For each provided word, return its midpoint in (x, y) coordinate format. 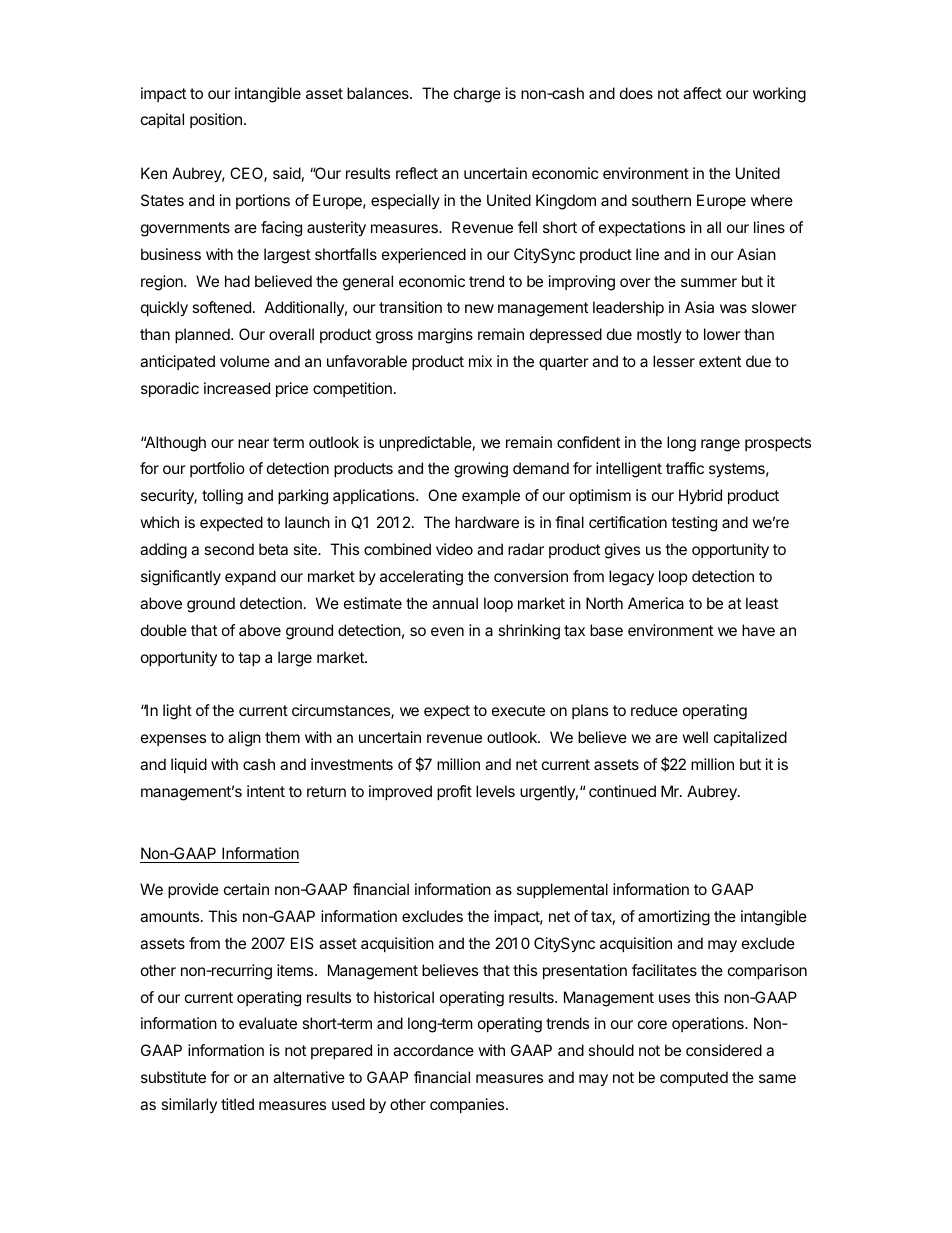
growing (481, 470)
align (244, 739)
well (695, 737)
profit (454, 792)
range (720, 445)
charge (477, 95)
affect (702, 93)
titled (237, 1104)
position (216, 120)
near (253, 443)
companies (468, 1105)
